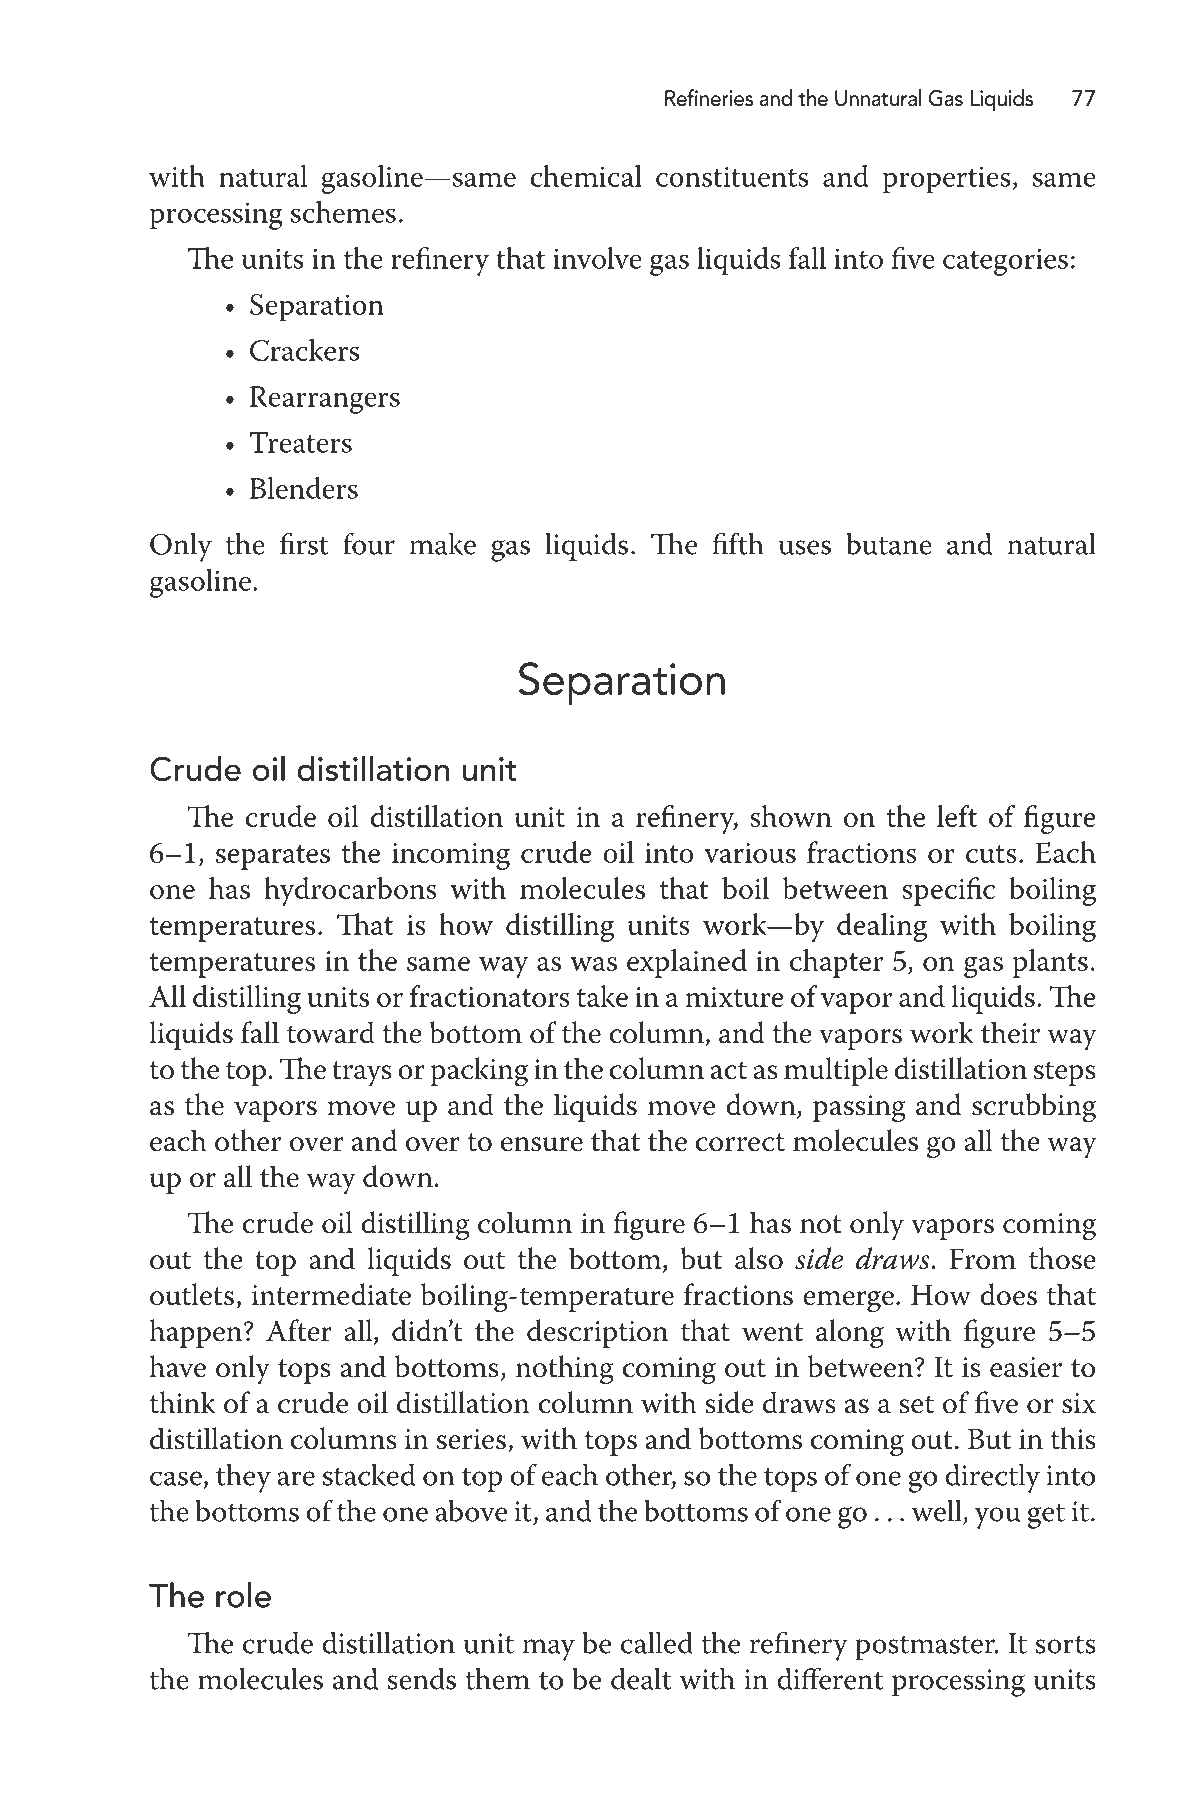 The image size is (1194, 1799). I want to click on schemes, so click(343, 212).
